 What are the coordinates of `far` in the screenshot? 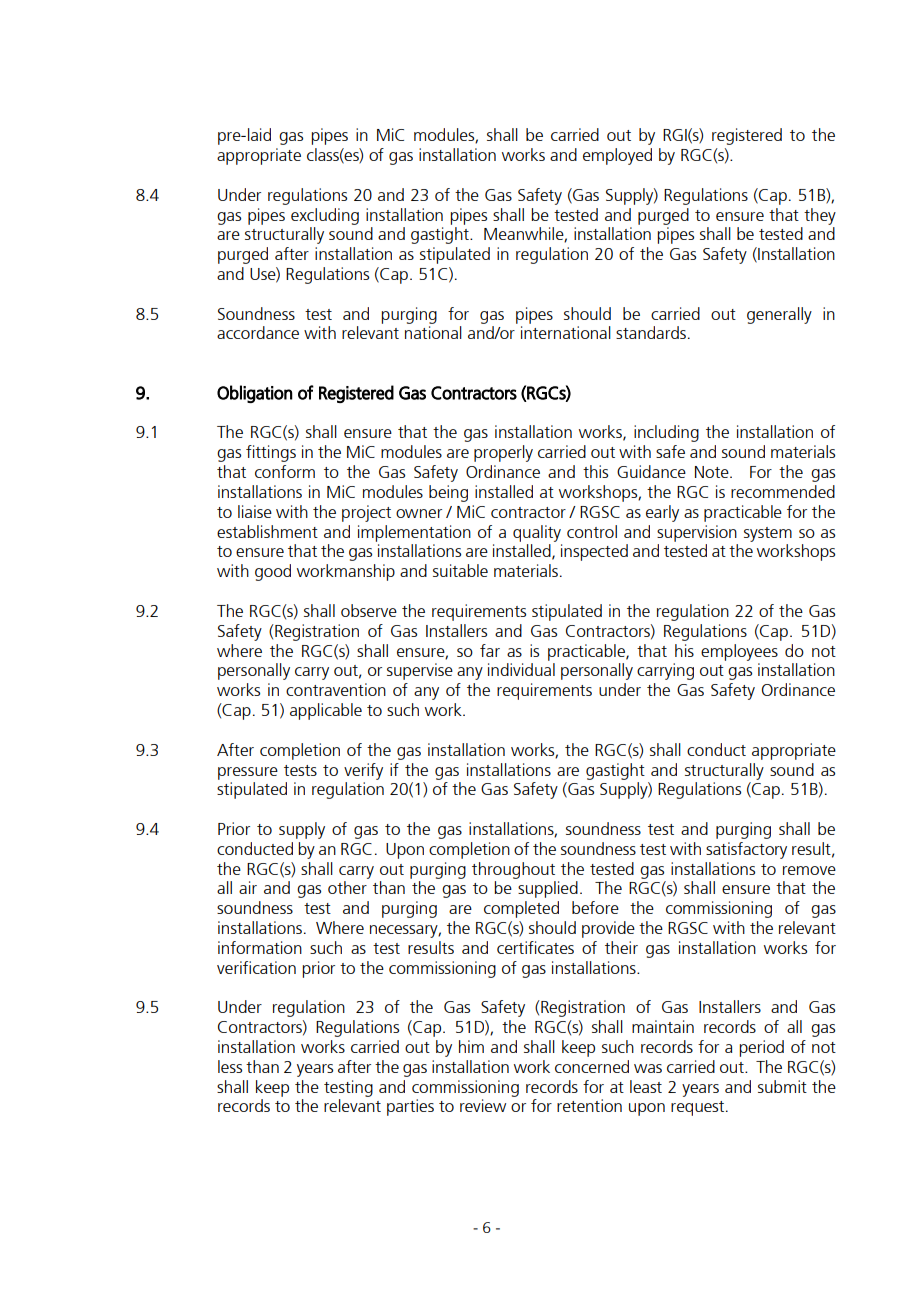 It's located at (490, 650).
